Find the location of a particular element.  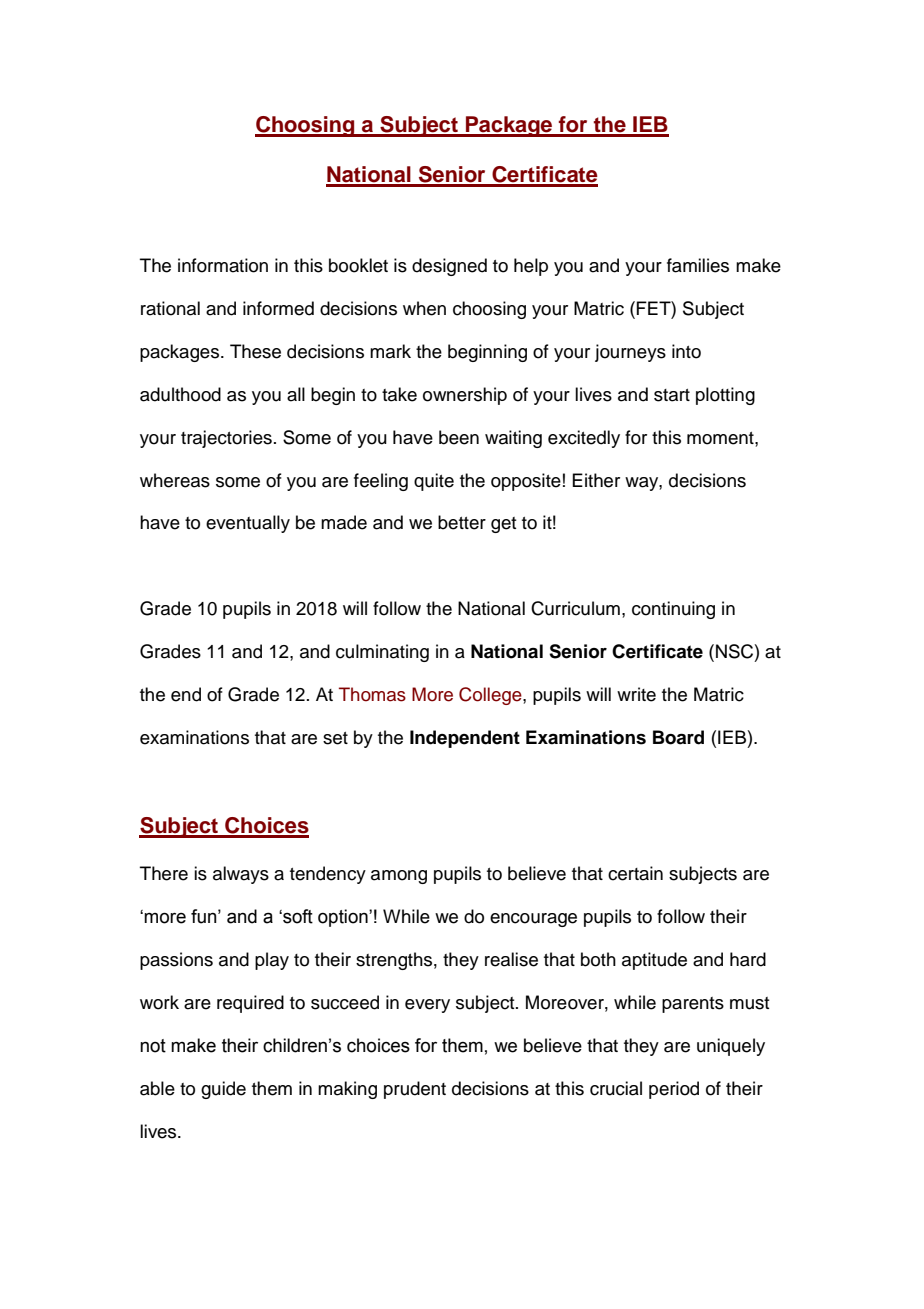

prudent is located at coordinates (415, 1090).
